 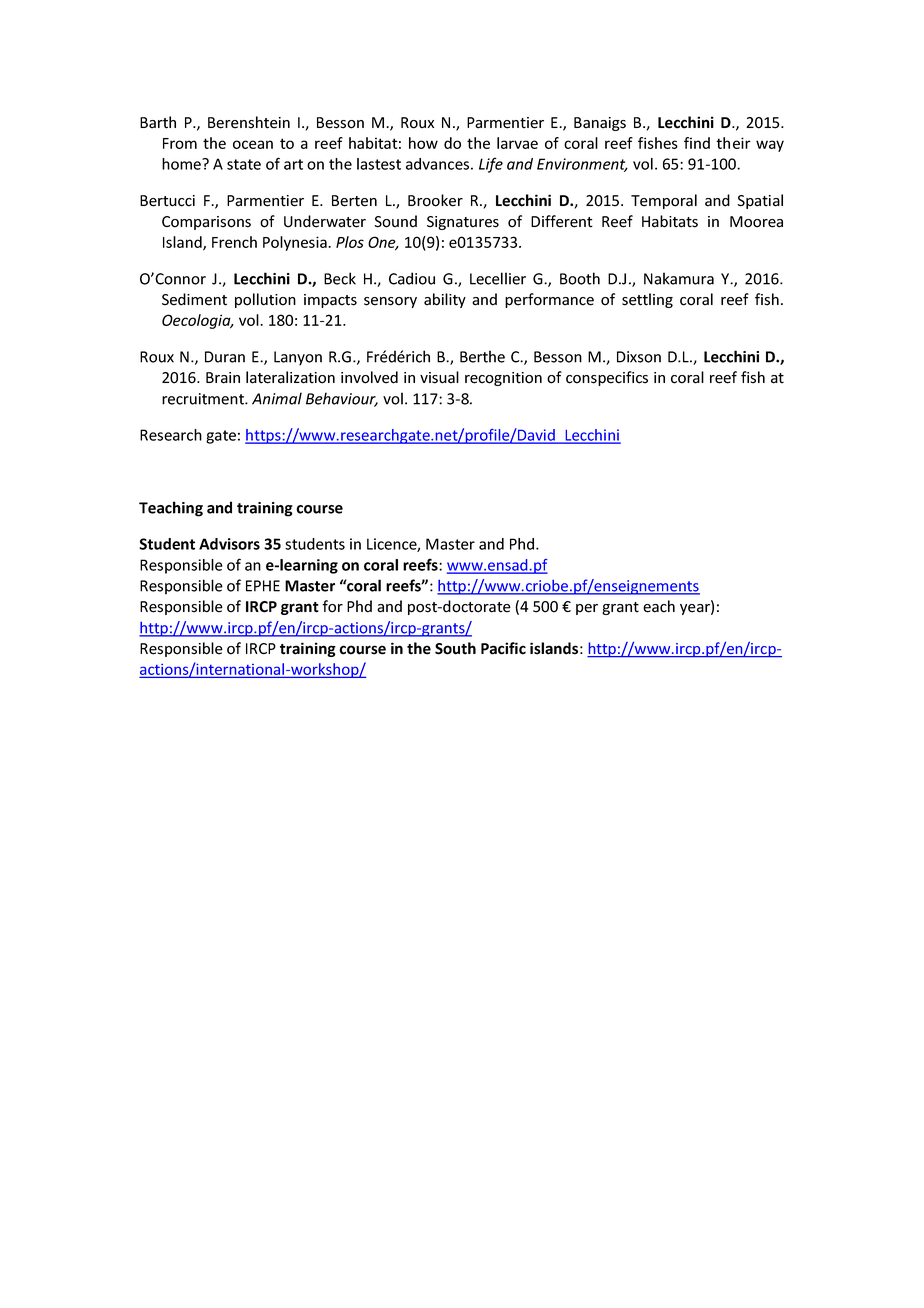 I want to click on Advisors, so click(x=229, y=544).
